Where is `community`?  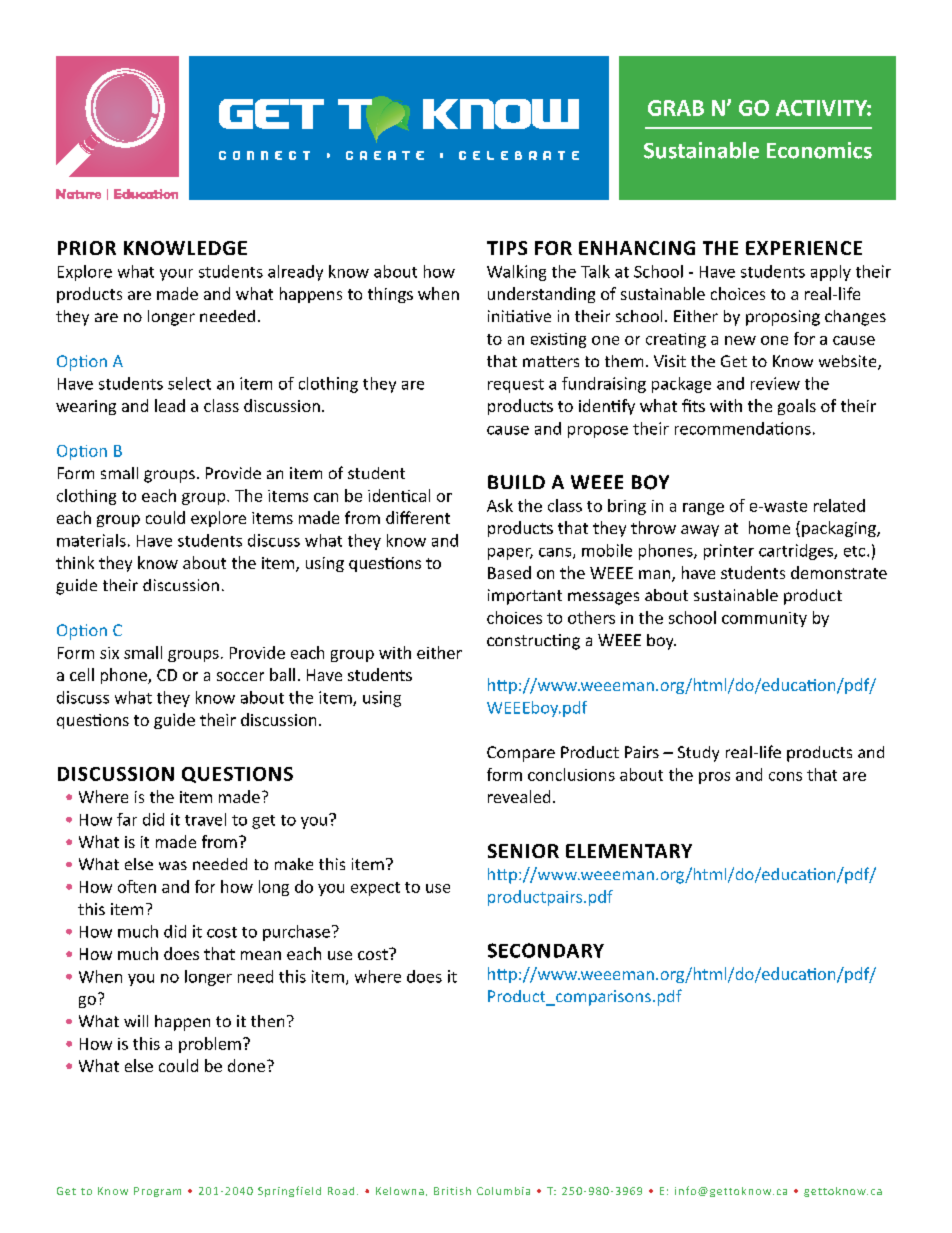
community is located at coordinates (764, 619).
